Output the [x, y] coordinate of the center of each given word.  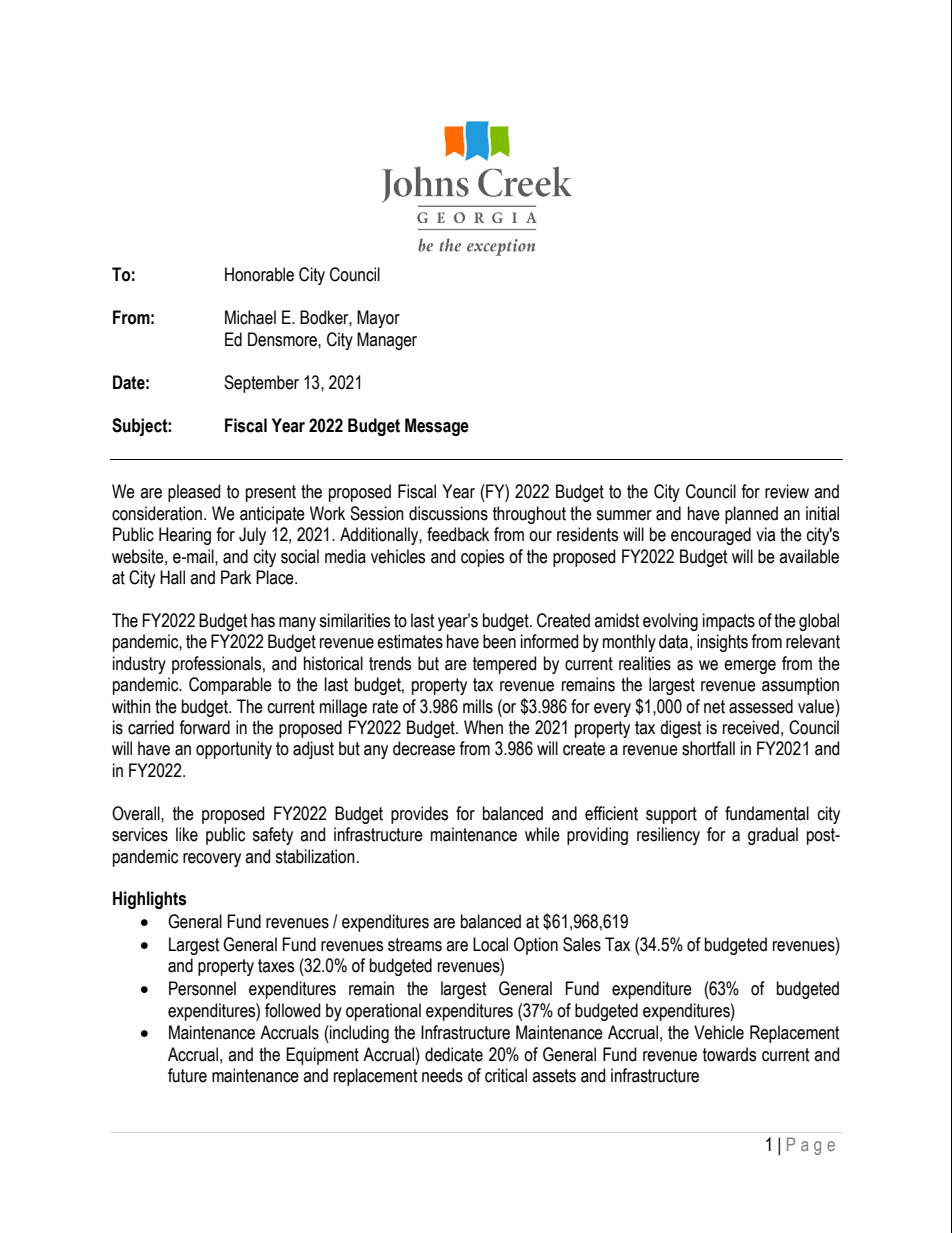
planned [751, 515]
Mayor [378, 319]
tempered [504, 665]
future [187, 1075]
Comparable [230, 686]
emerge [750, 667]
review [787, 491]
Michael [250, 317]
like [187, 834]
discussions [448, 513]
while [542, 834]
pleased [194, 493]
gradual [773, 836]
